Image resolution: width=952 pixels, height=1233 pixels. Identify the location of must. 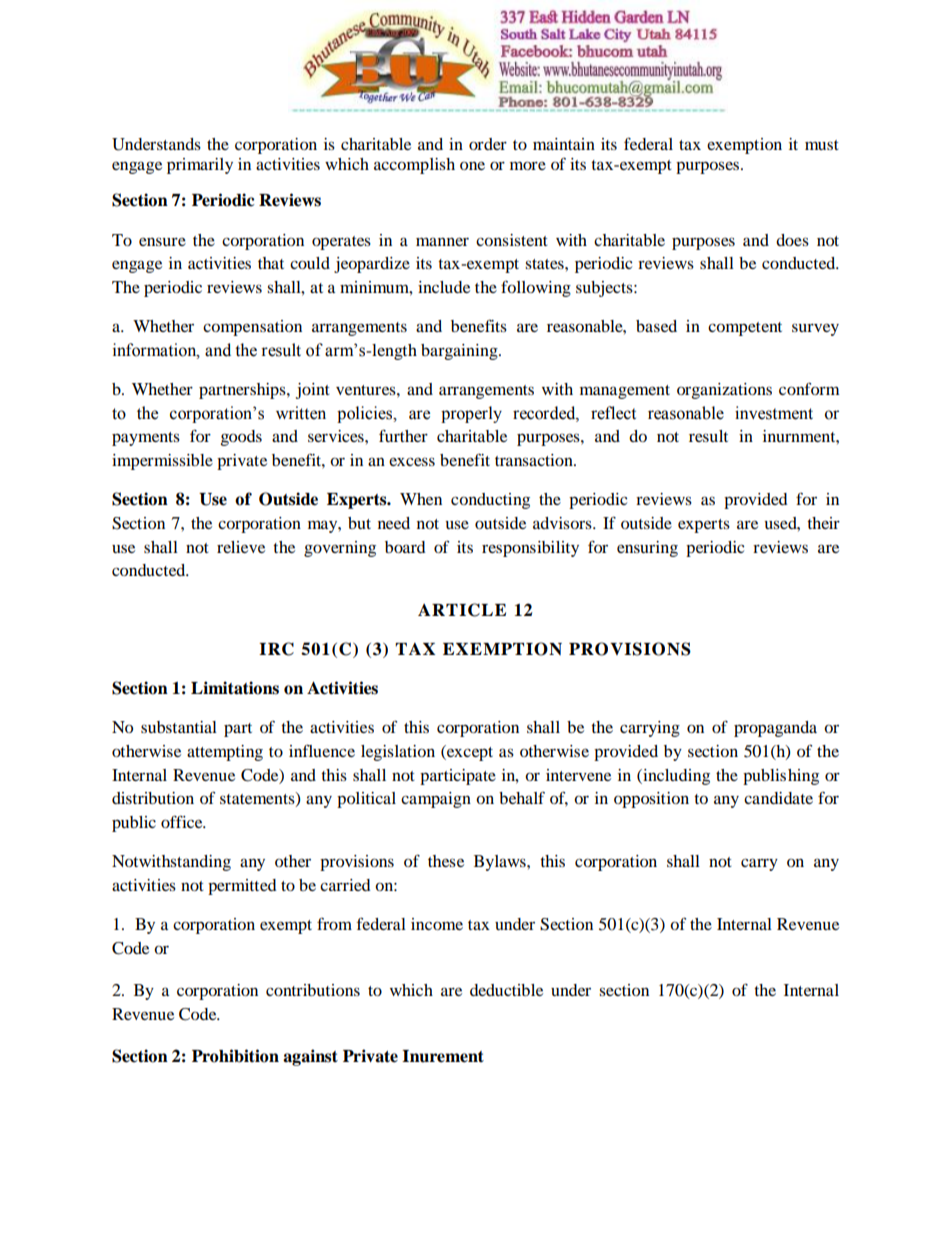
(822, 145).
